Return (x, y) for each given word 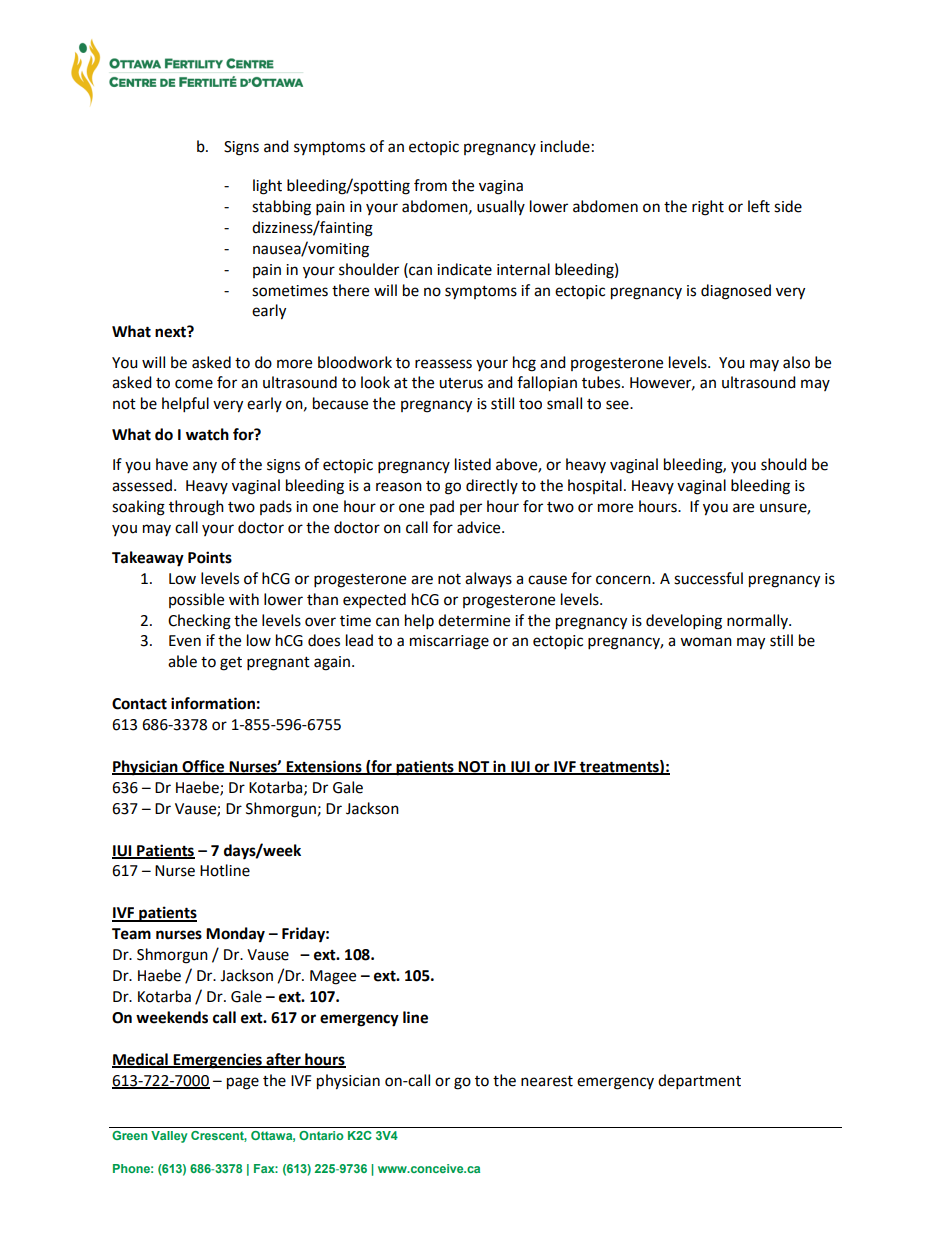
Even (185, 641)
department (699, 1082)
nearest (547, 1081)
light (267, 187)
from (430, 185)
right (708, 208)
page (243, 1083)
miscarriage (449, 642)
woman (706, 642)
